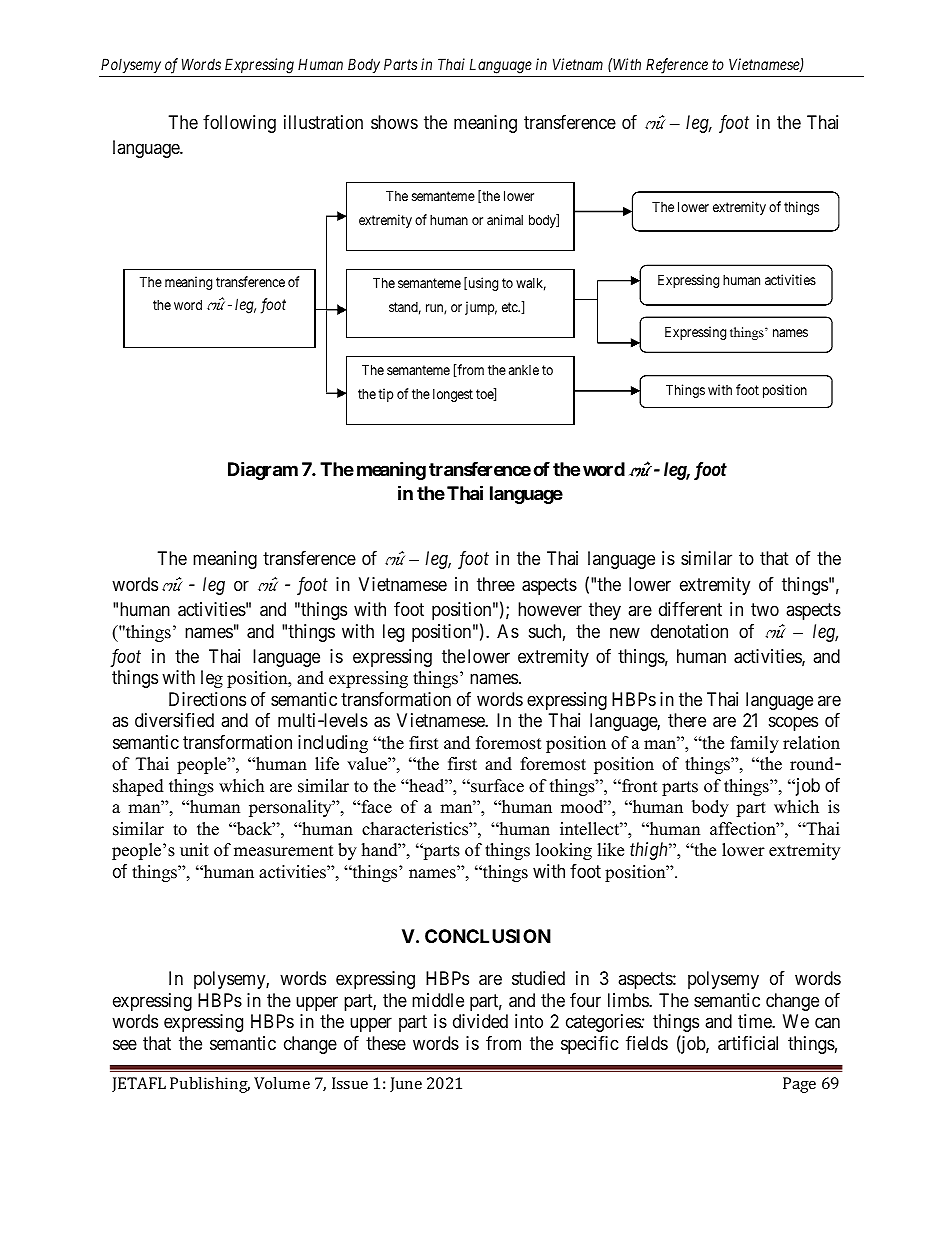 The width and height of the image is (952, 1233). I want to click on Reference, so click(677, 66).
